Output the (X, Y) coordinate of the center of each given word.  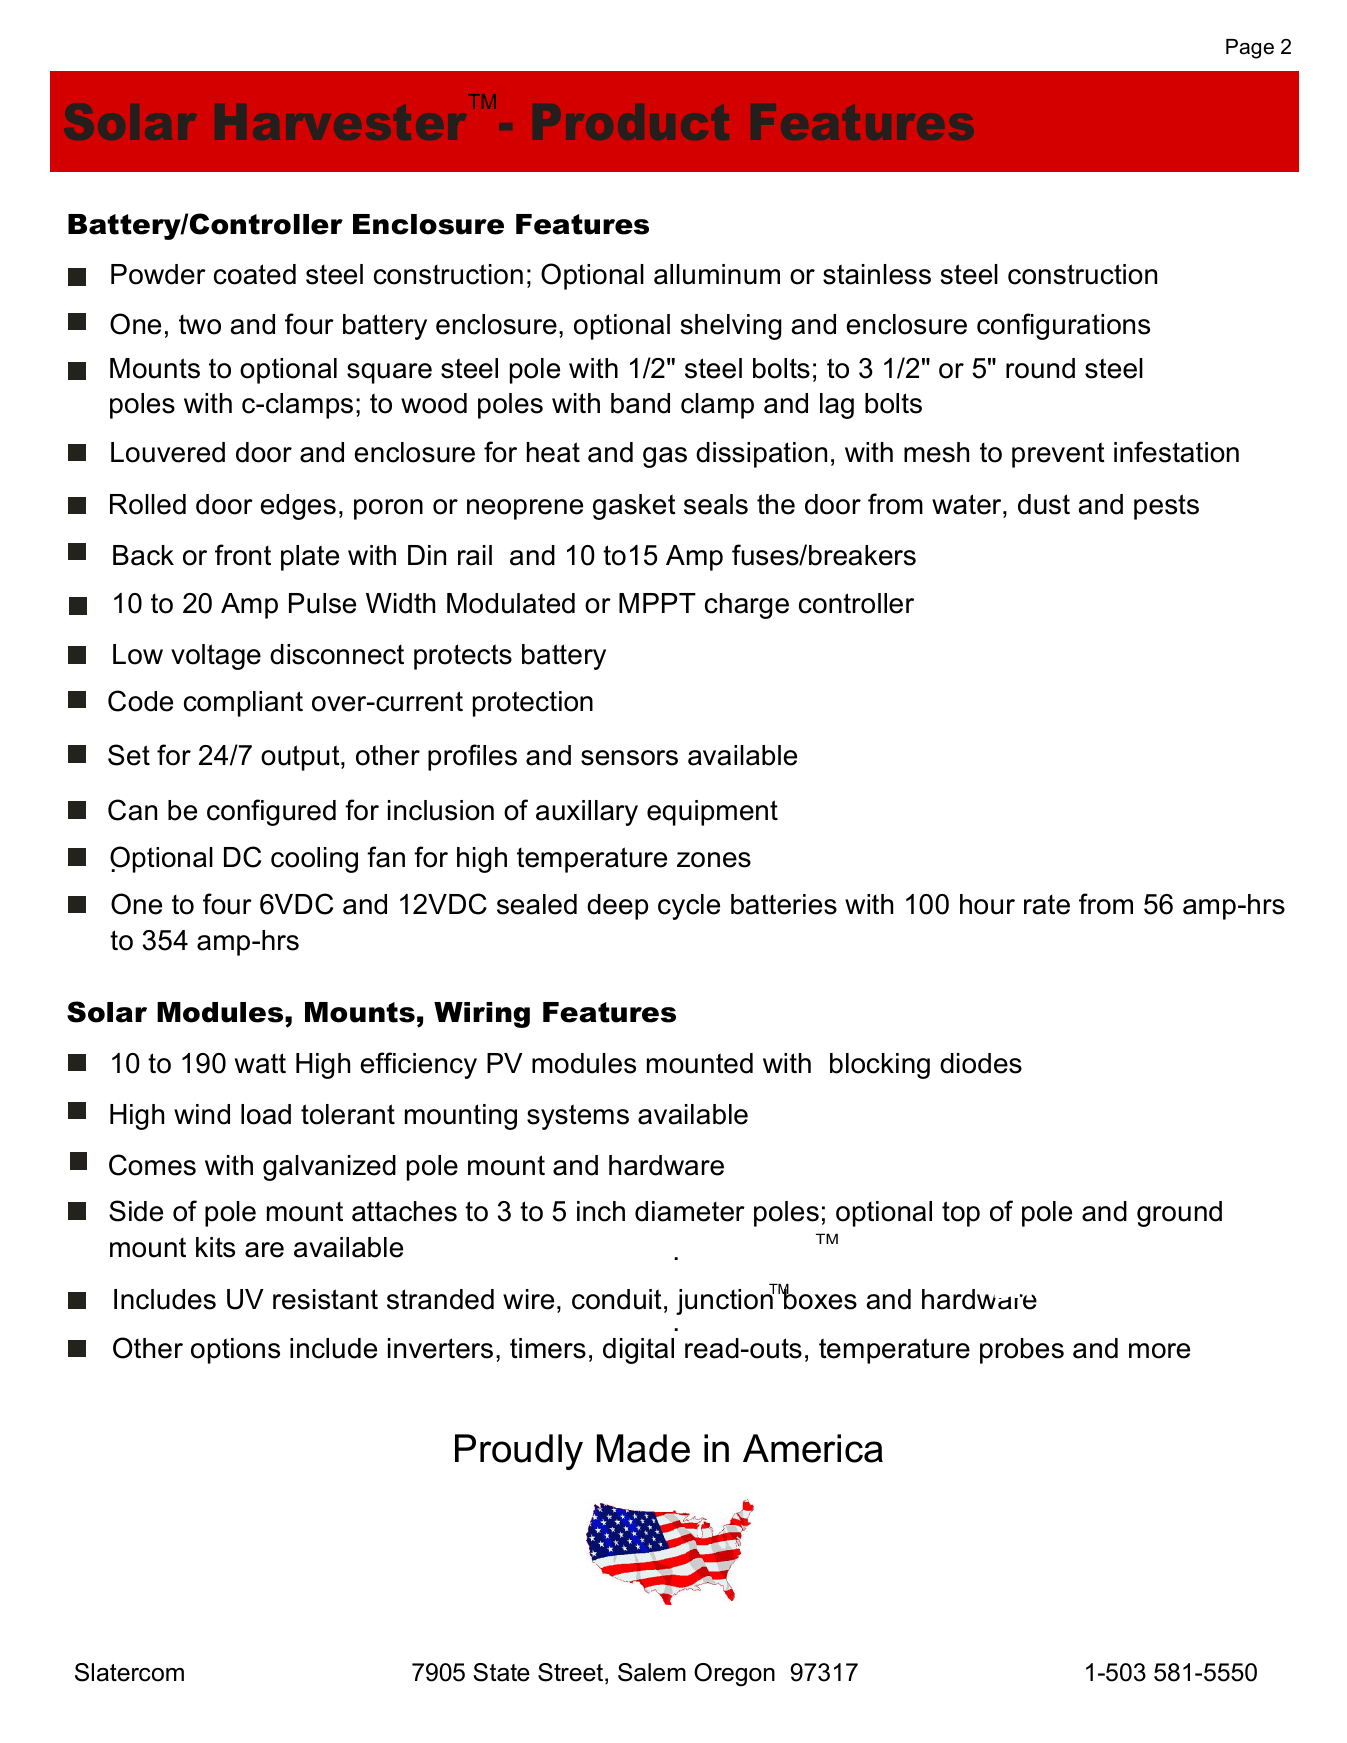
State (501, 1672)
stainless (877, 274)
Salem (652, 1672)
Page (1250, 49)
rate (1047, 905)
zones (714, 860)
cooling (314, 860)
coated (255, 274)
